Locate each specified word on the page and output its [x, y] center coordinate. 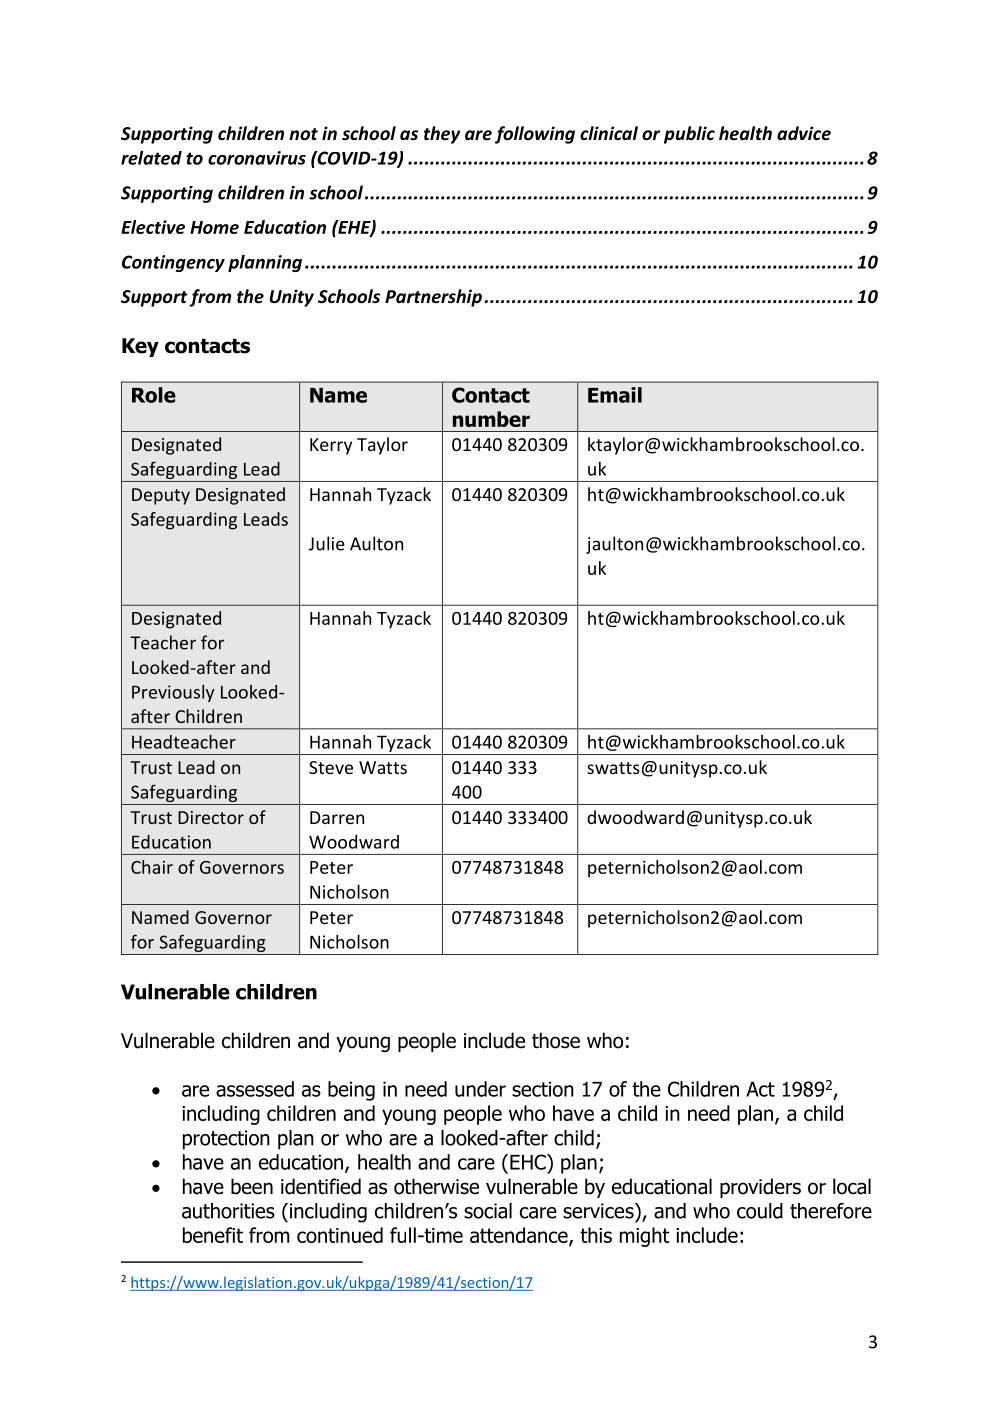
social [488, 1211]
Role [154, 395]
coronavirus [257, 158]
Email [615, 395]
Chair [152, 867]
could [760, 1211]
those [556, 1040]
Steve [331, 767]
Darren [337, 817]
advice [804, 133]
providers [760, 1188]
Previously [173, 693]
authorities [228, 1211]
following [535, 135]
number [491, 419]
